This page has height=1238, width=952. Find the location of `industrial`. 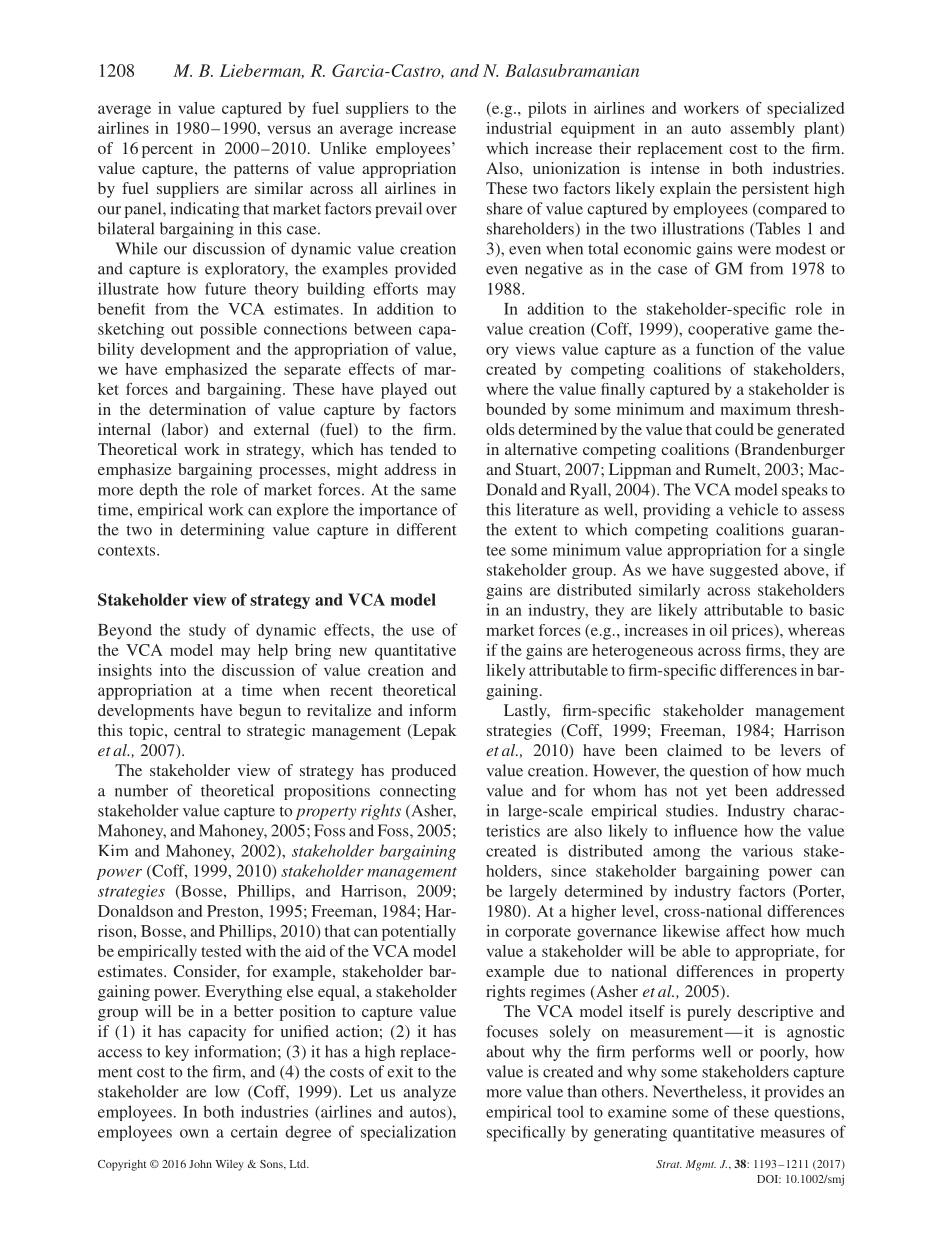

industrial is located at coordinates (519, 128).
